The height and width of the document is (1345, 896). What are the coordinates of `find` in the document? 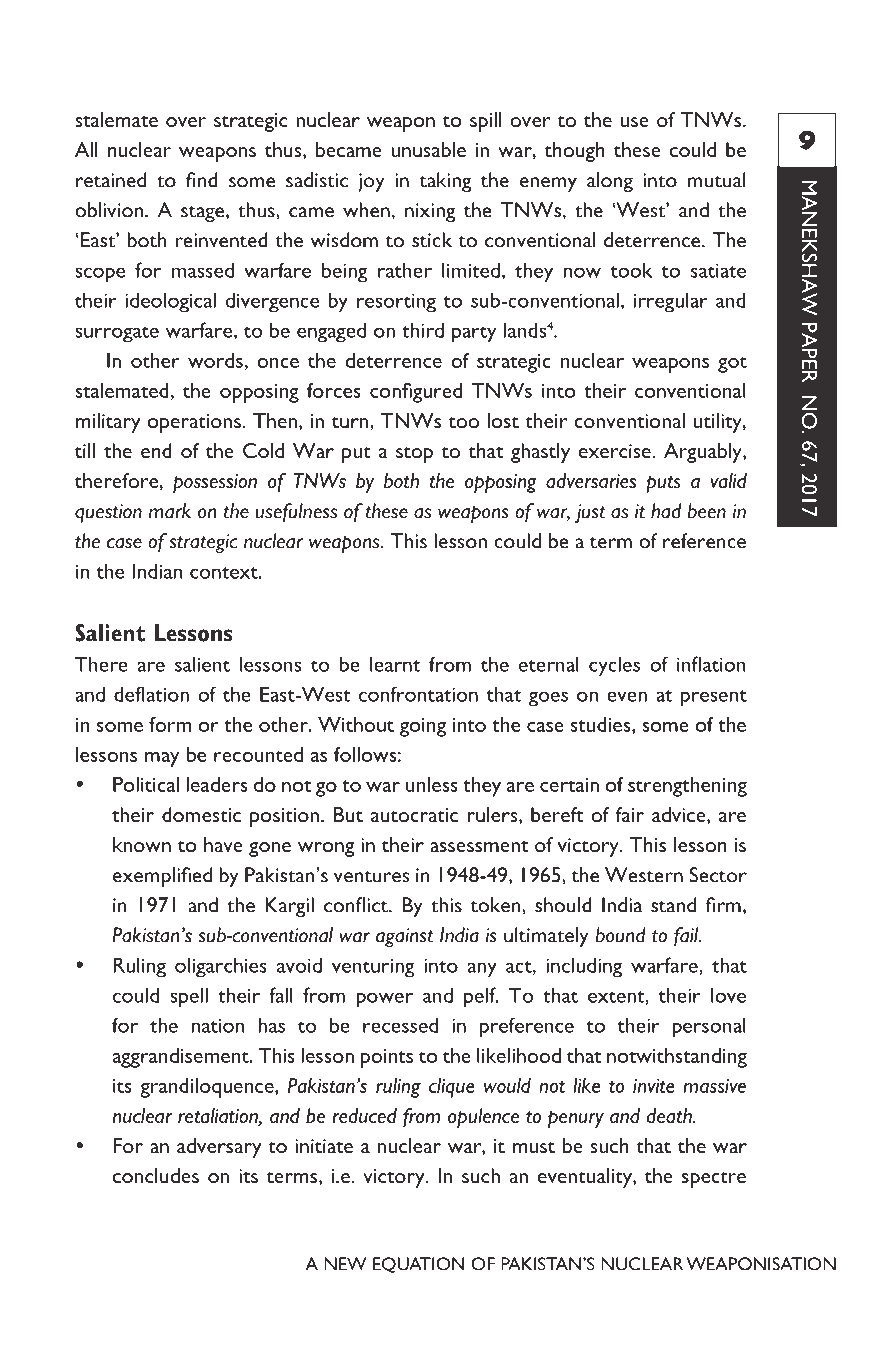 It's located at (202, 180).
